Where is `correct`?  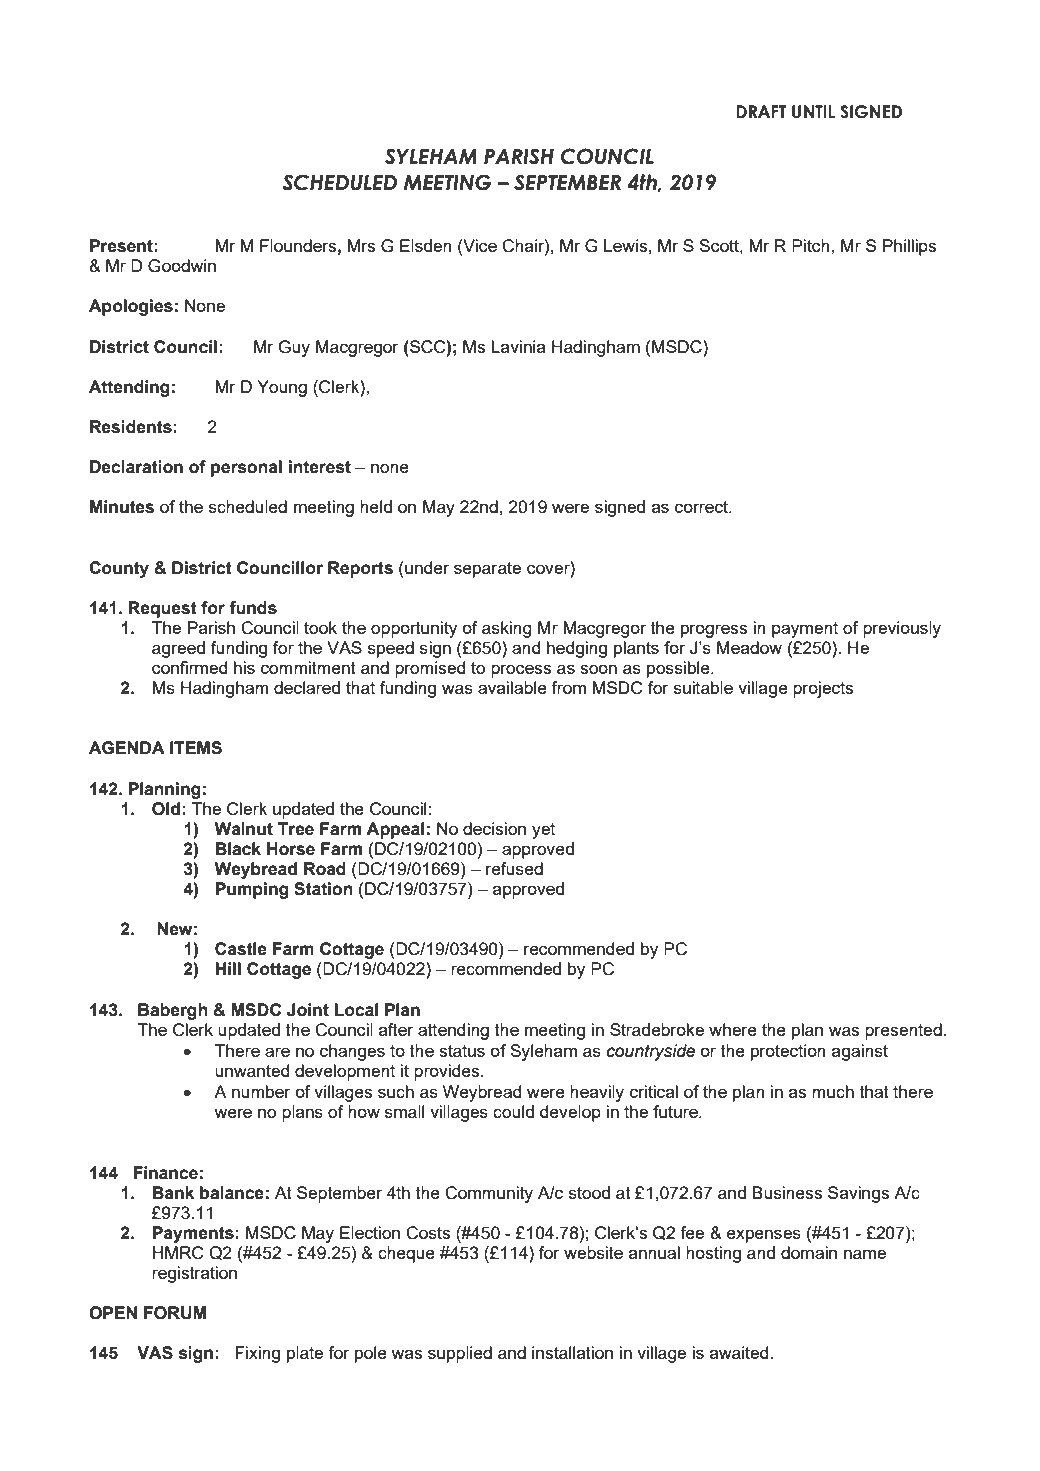
correct is located at coordinates (703, 507).
